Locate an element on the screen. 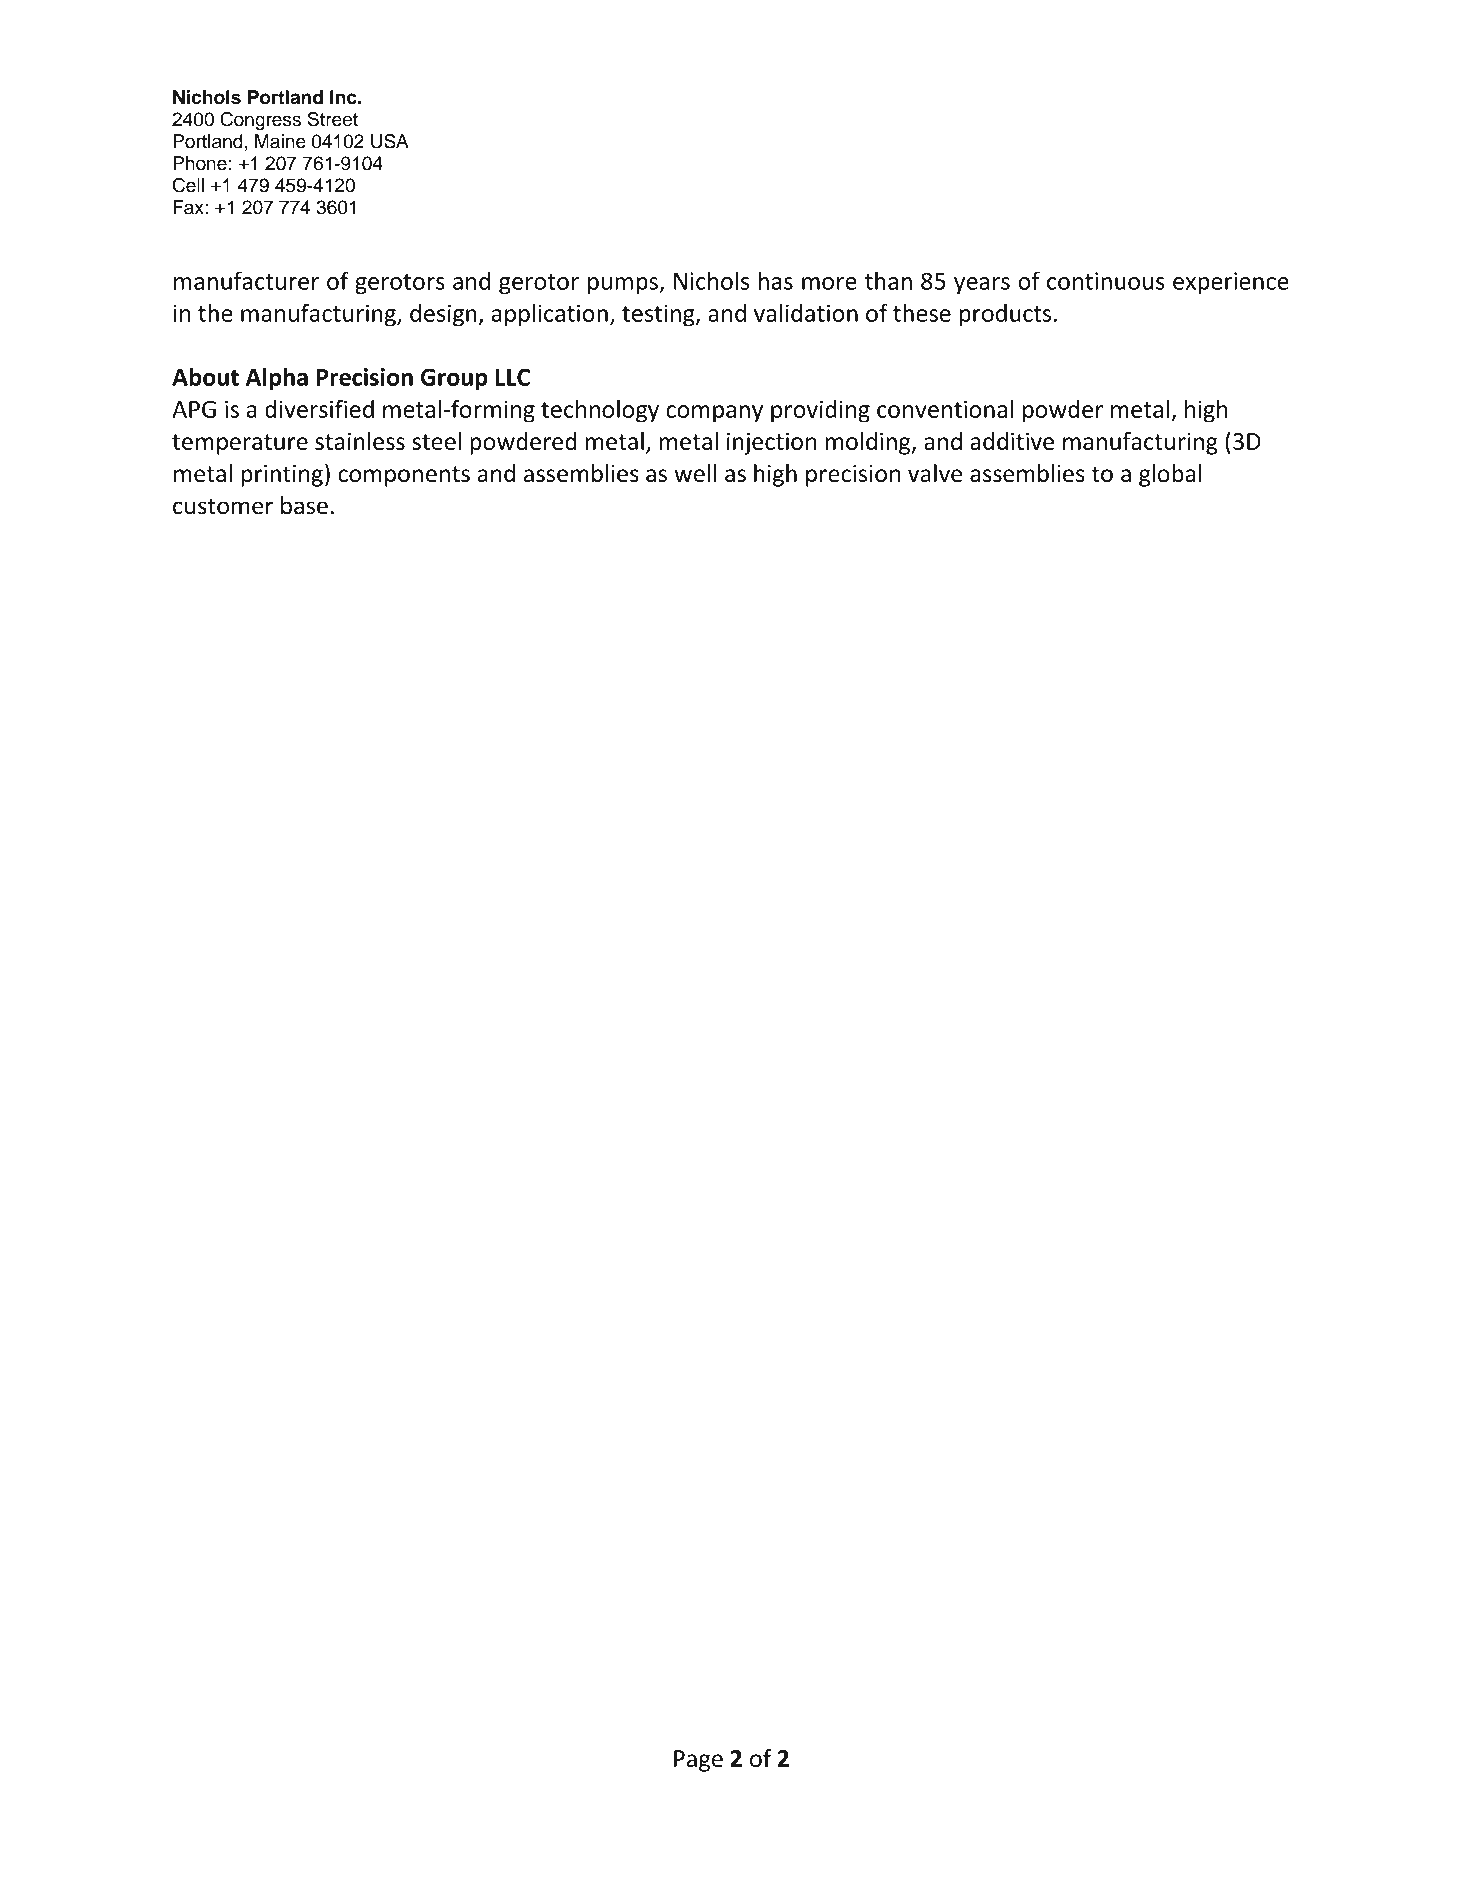 The width and height of the screenshot is (1462, 1892). continuous is located at coordinates (1106, 281).
